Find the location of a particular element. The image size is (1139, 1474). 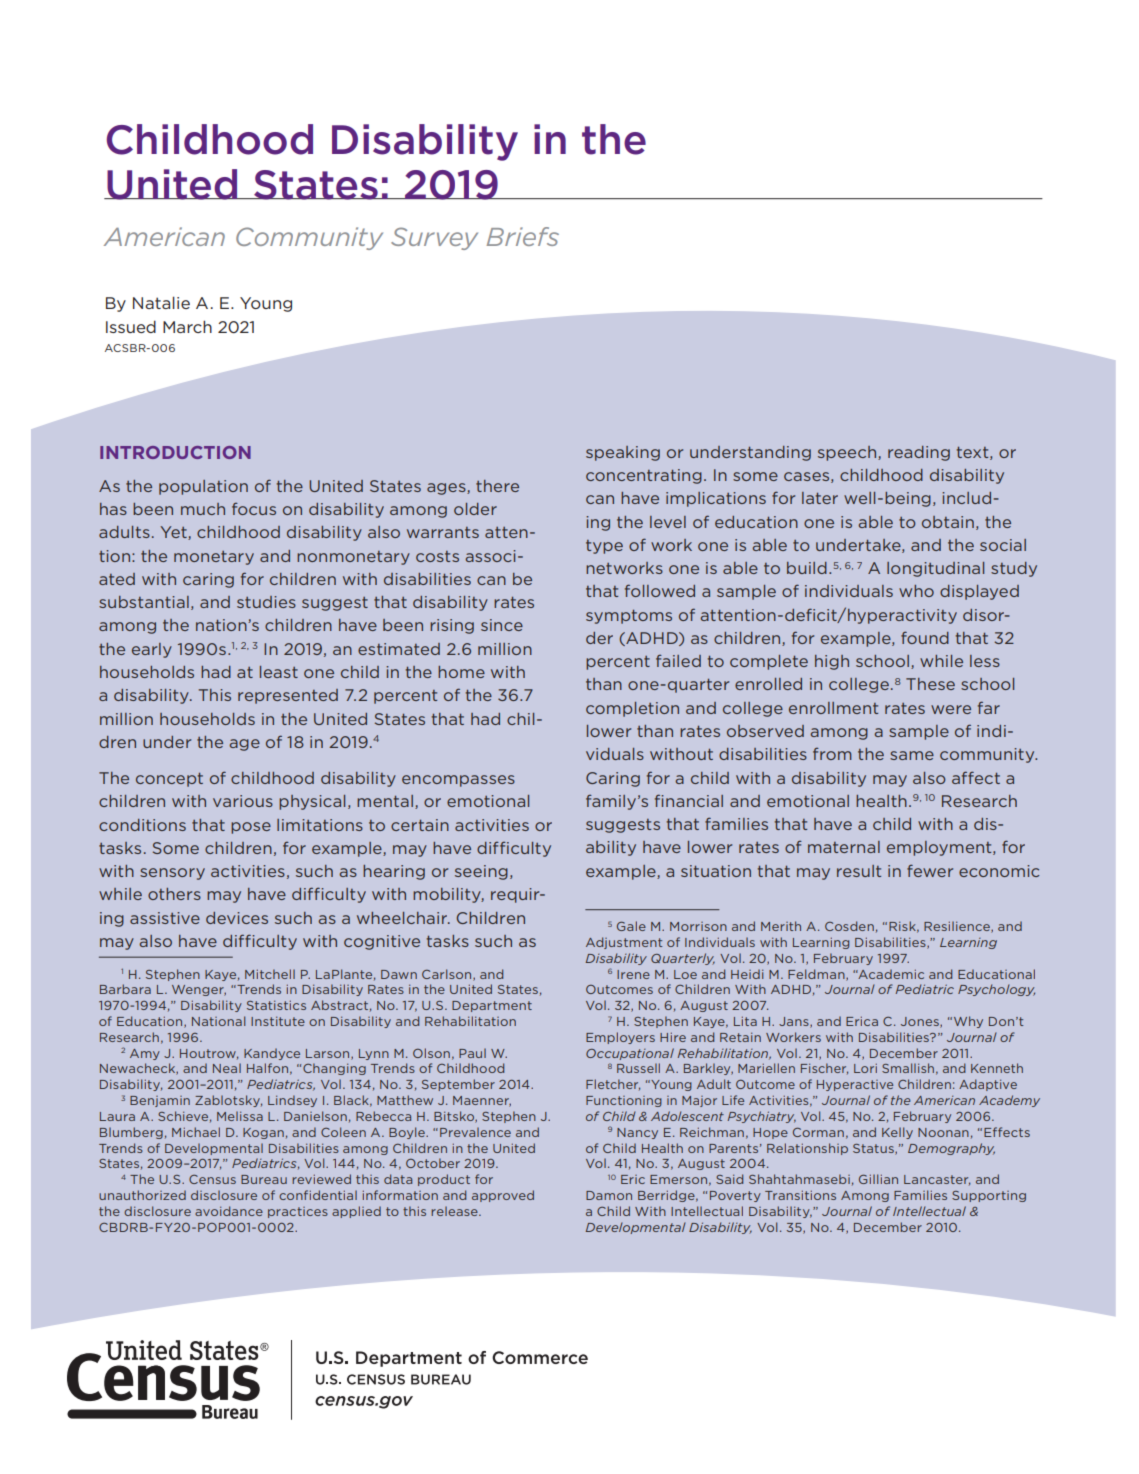

Natalie is located at coordinates (161, 302).
